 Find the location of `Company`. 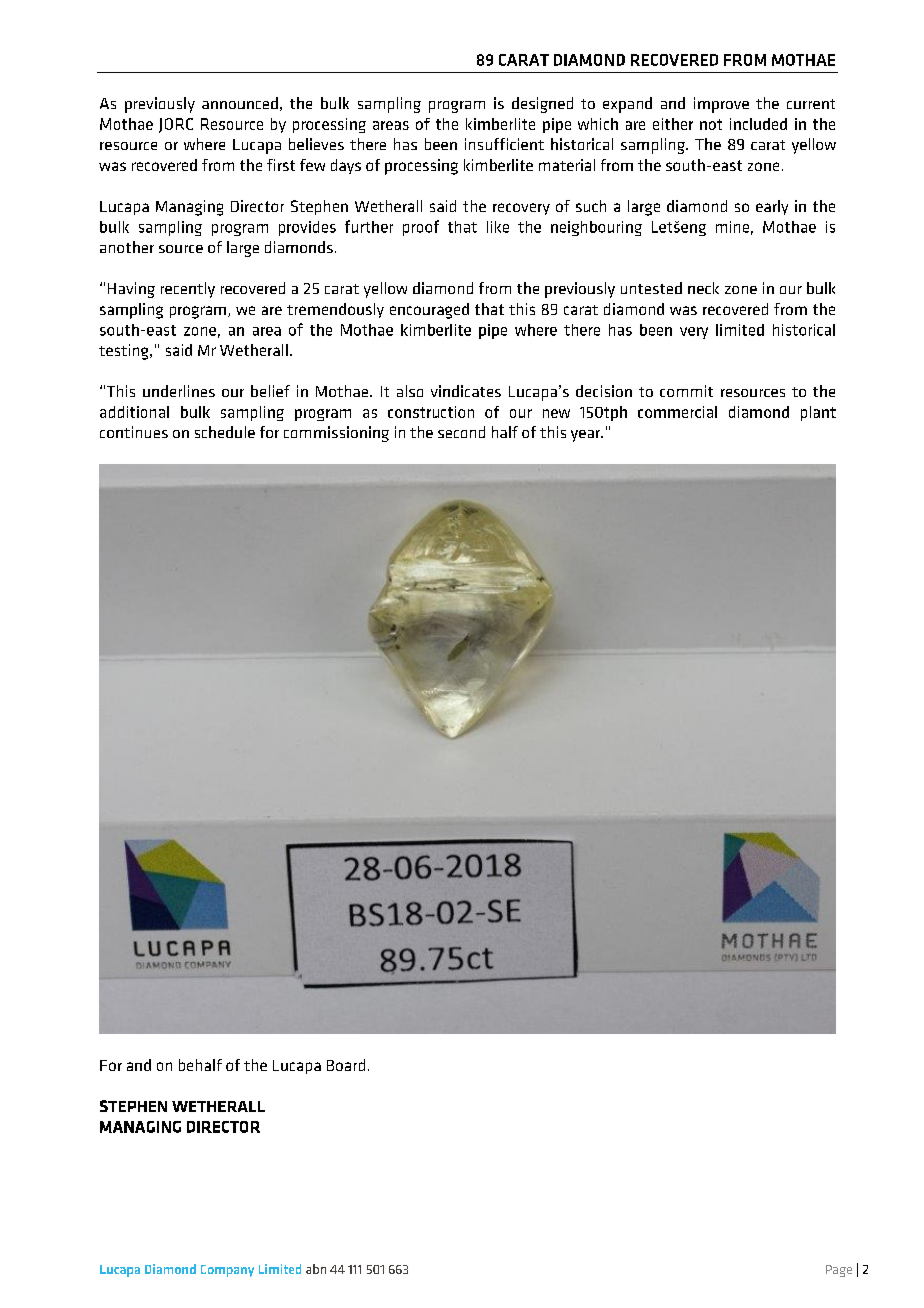

Company is located at coordinates (227, 1271).
